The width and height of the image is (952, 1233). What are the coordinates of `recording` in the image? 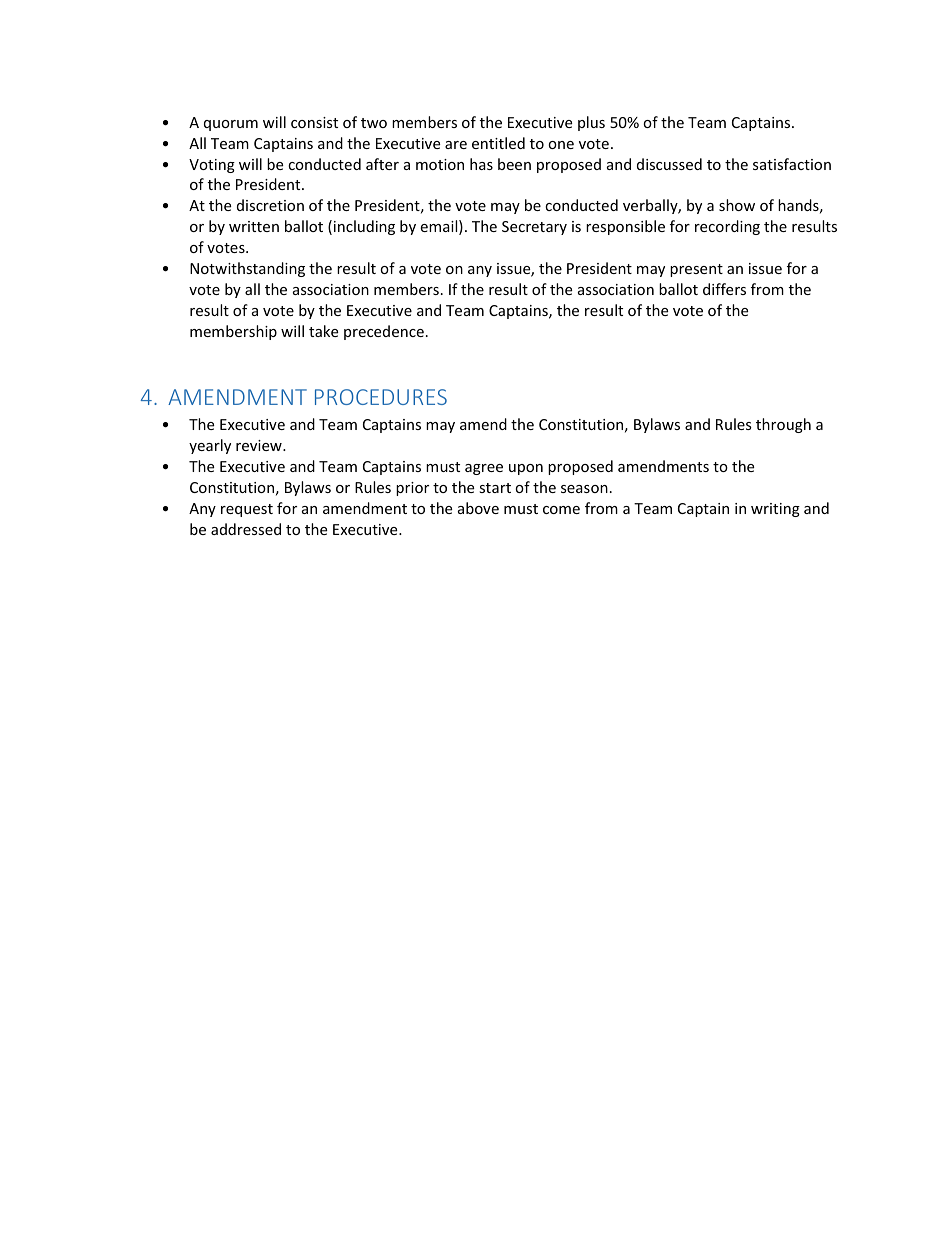 It's located at (727, 227).
